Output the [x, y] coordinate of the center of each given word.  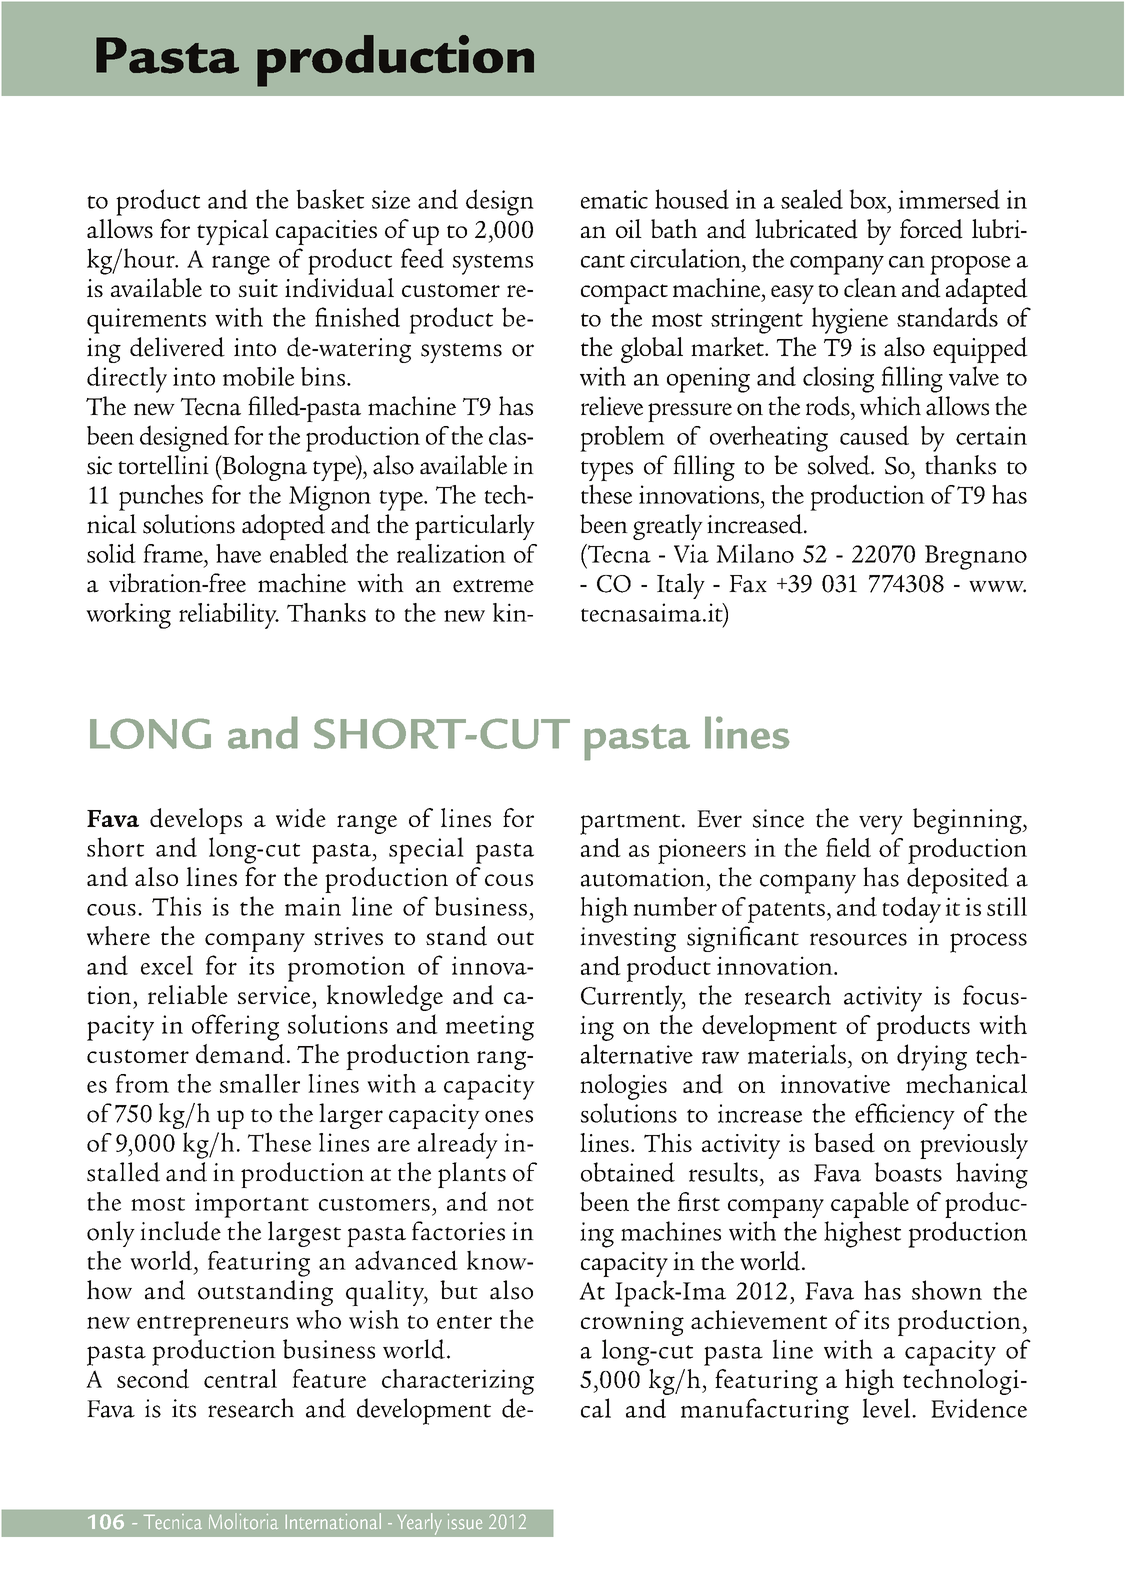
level [888, 1408]
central [240, 1378]
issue [465, 1521]
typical [233, 232]
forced [931, 229]
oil [629, 228]
